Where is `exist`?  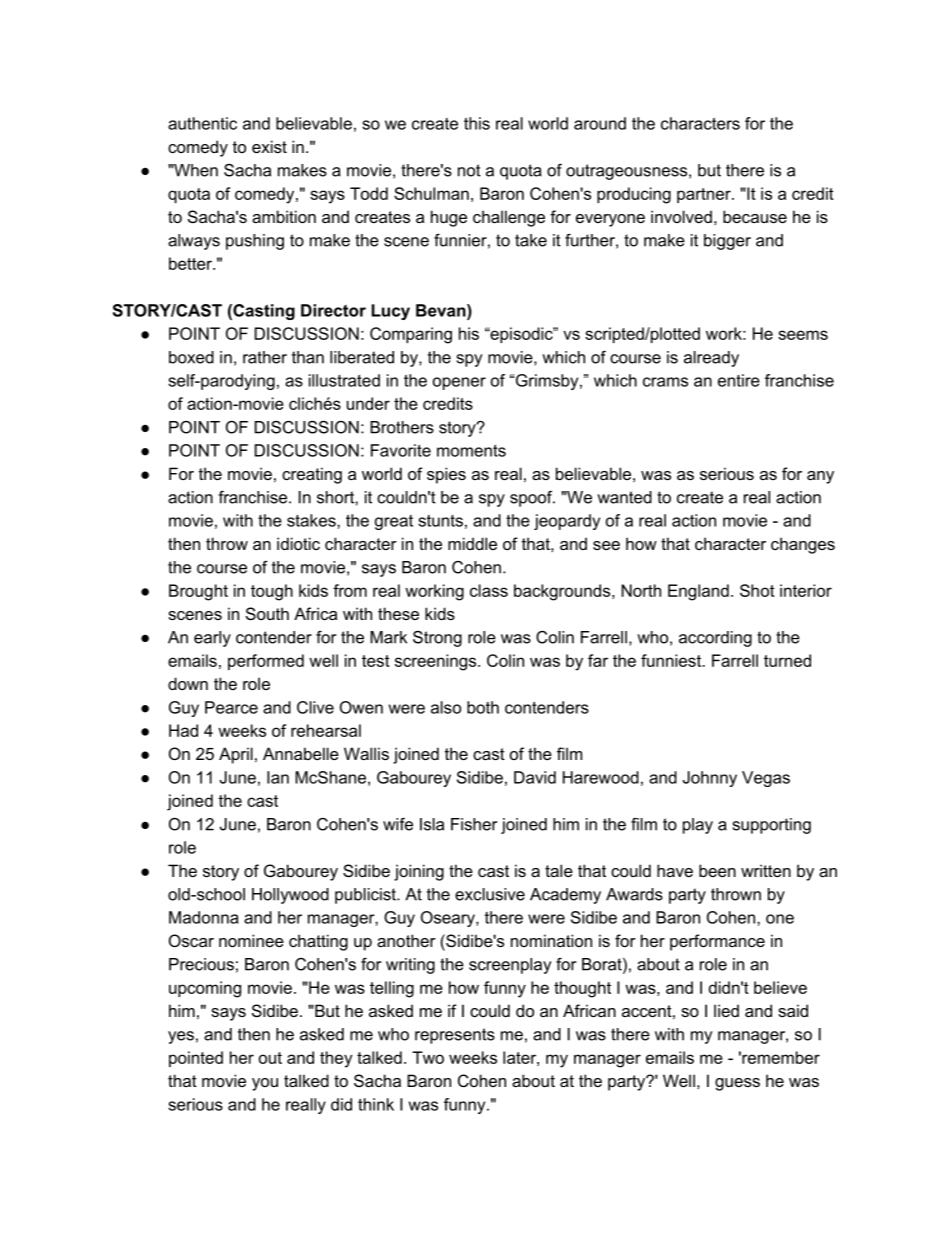 exist is located at coordinates (269, 146).
